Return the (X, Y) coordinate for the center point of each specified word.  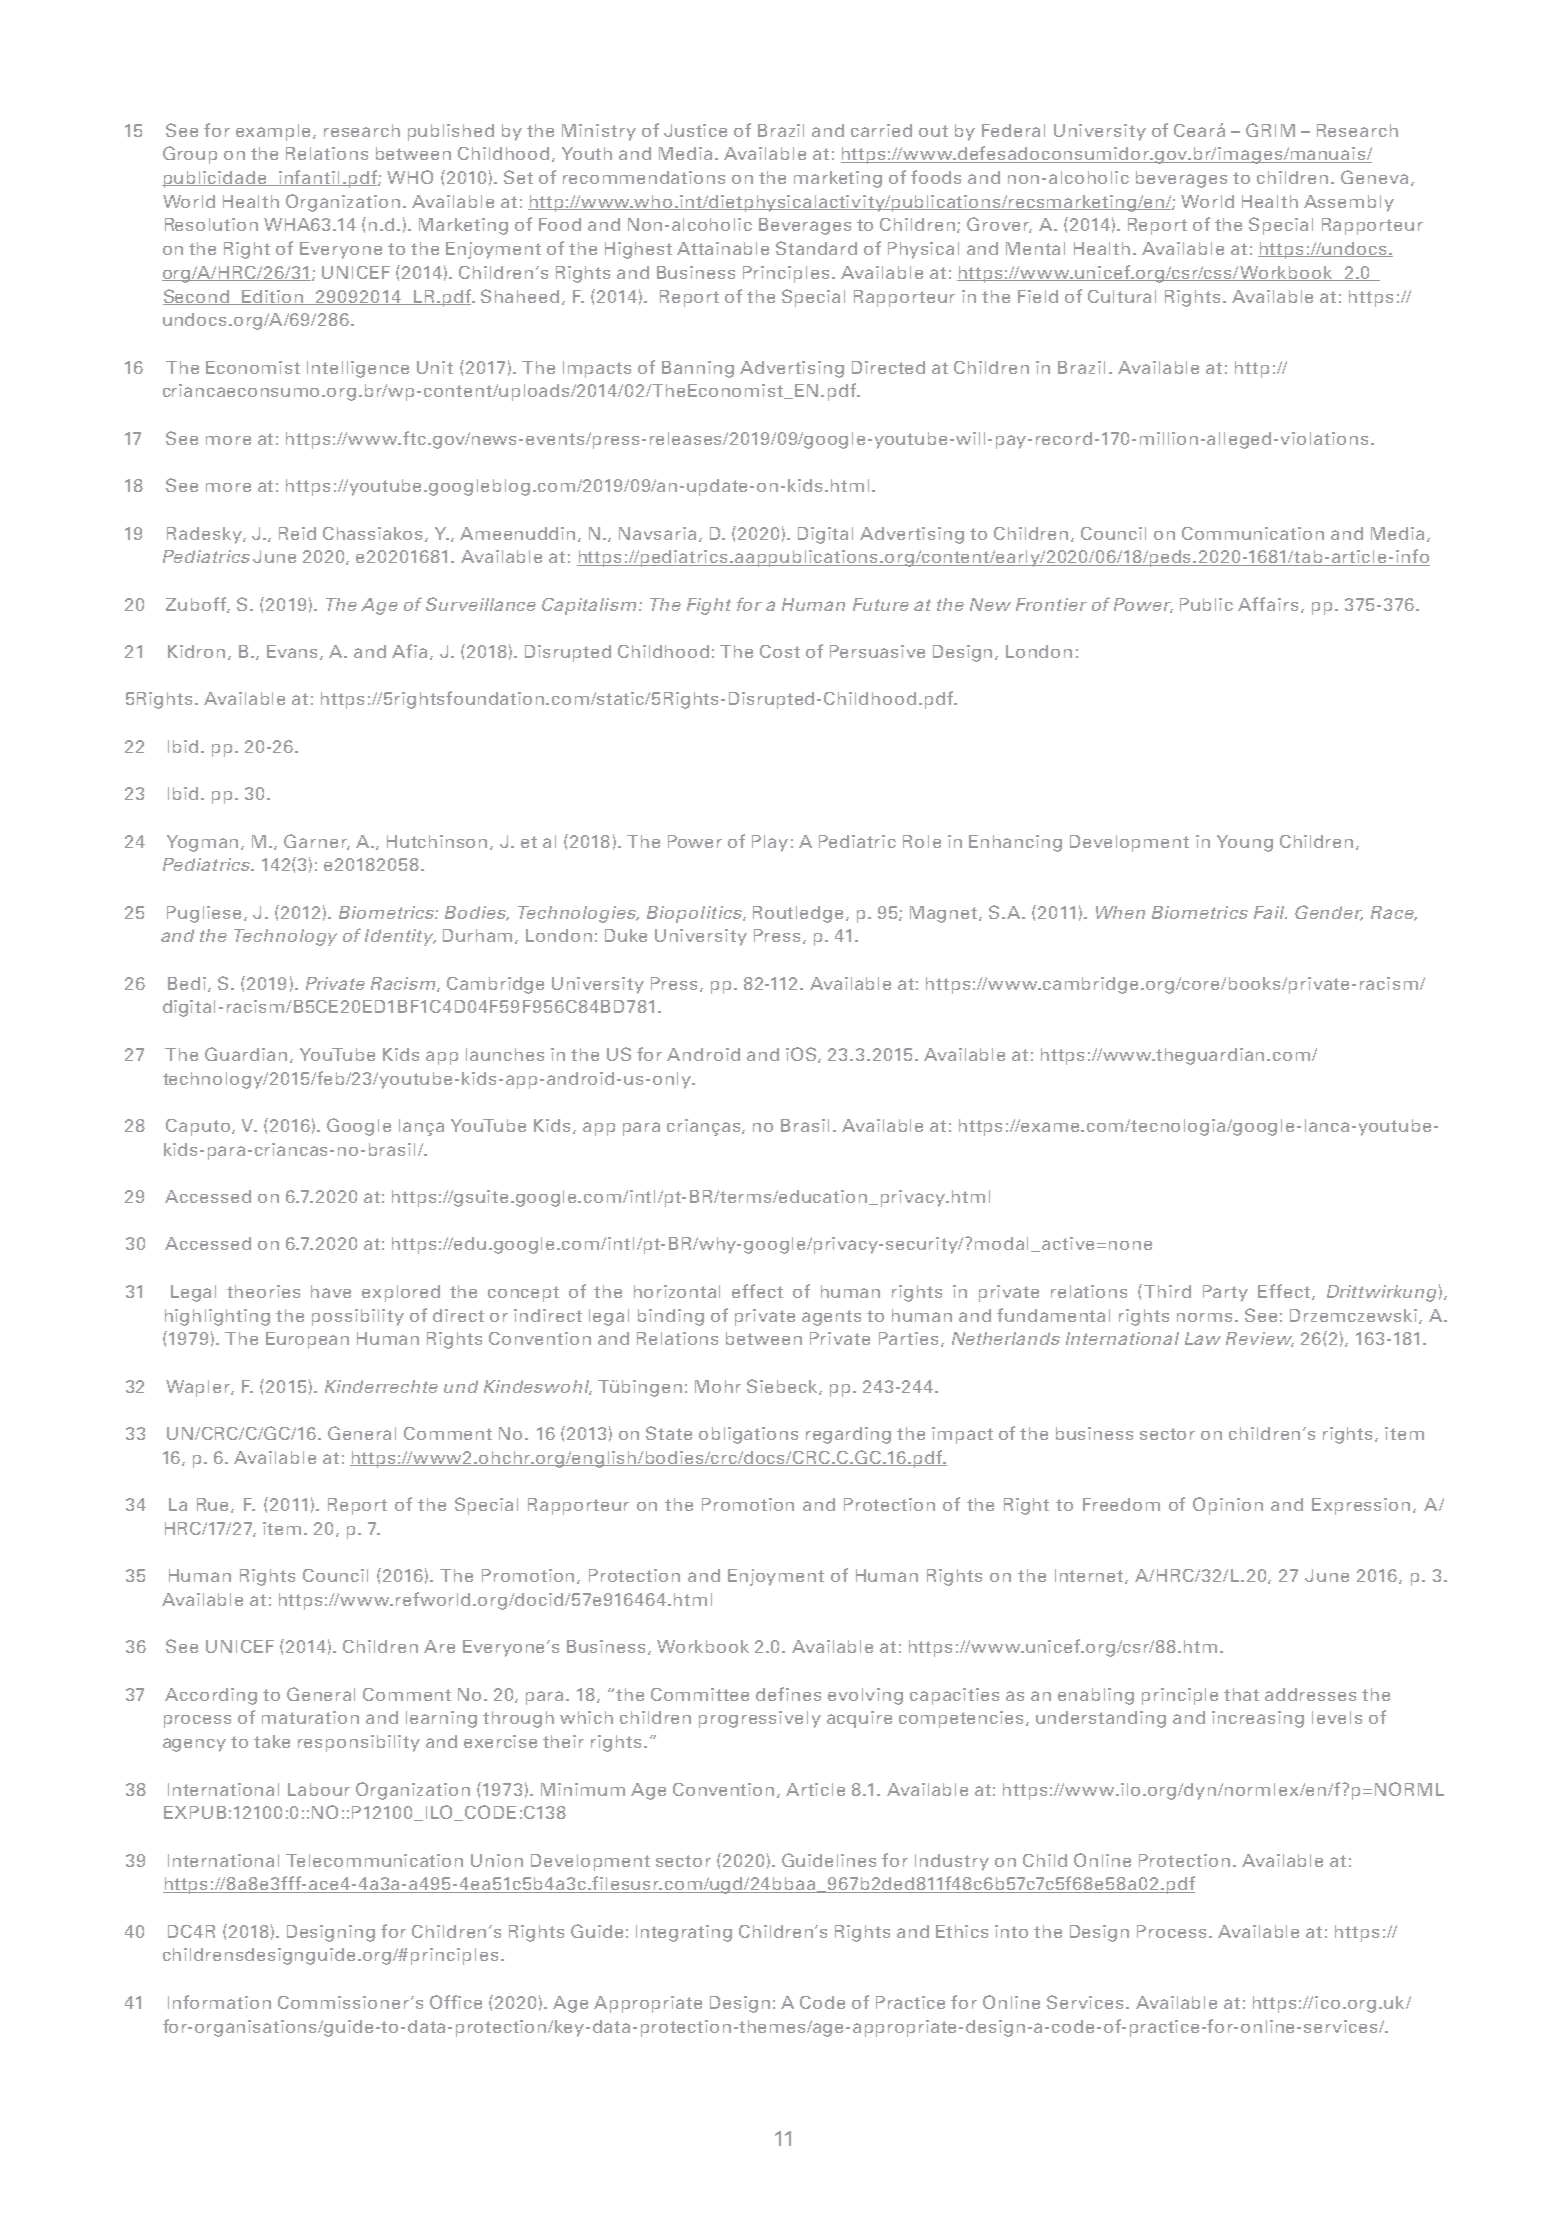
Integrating (684, 1933)
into (1011, 1931)
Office (456, 2002)
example (275, 132)
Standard (816, 248)
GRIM (1270, 130)
